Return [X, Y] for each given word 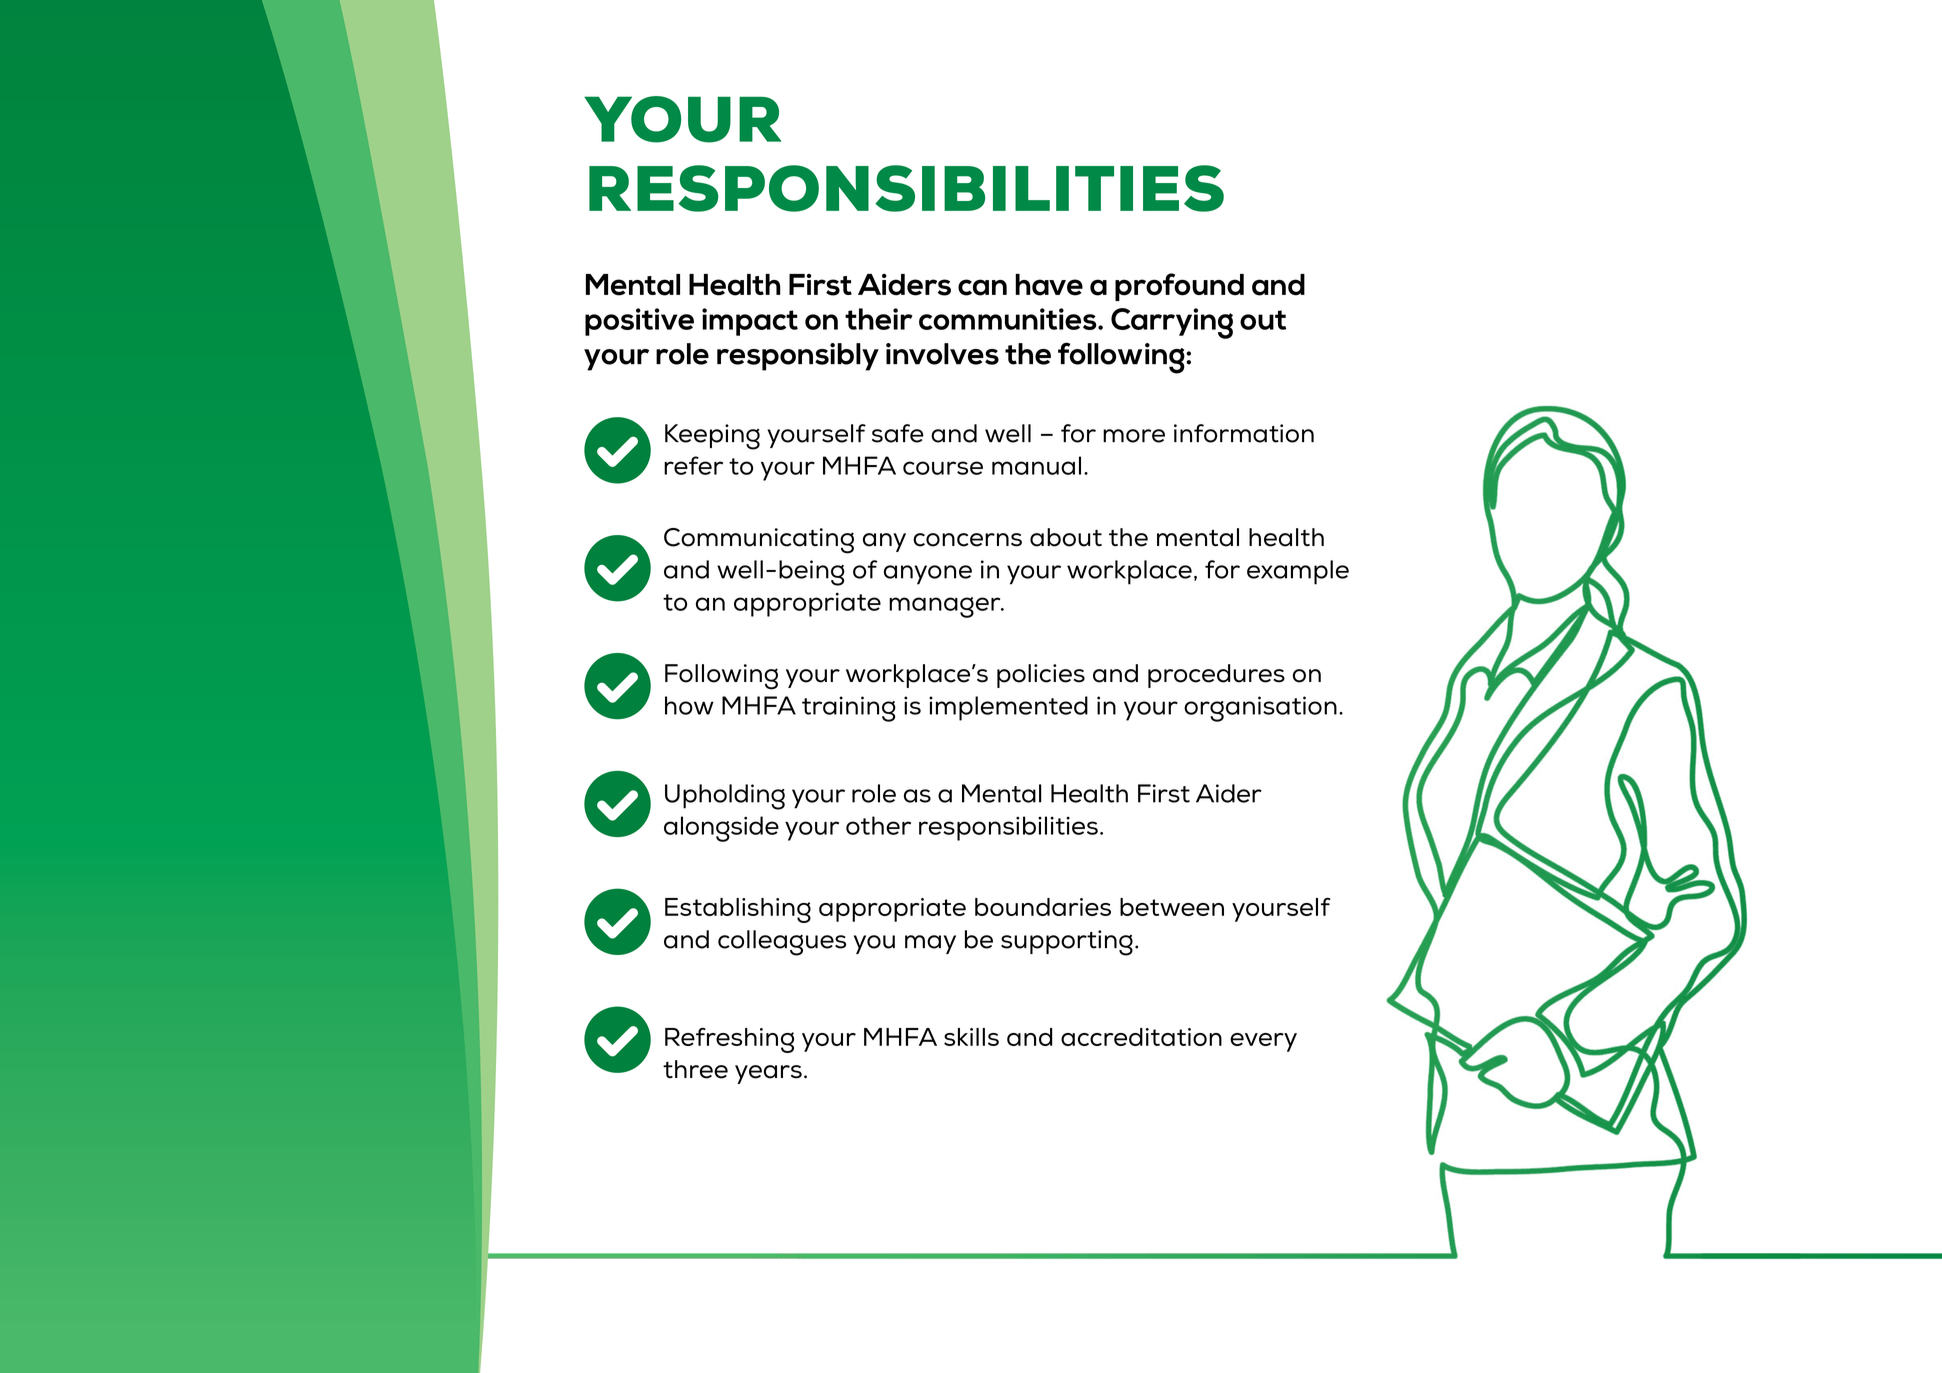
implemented [1008, 708]
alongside [721, 829]
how [689, 705]
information [1244, 433]
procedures [1216, 676]
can [982, 287]
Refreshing [729, 1040]
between [1172, 907]
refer [693, 465]
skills [971, 1037]
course [943, 468]
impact [750, 322]
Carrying [1172, 323]
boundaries [1043, 907]
